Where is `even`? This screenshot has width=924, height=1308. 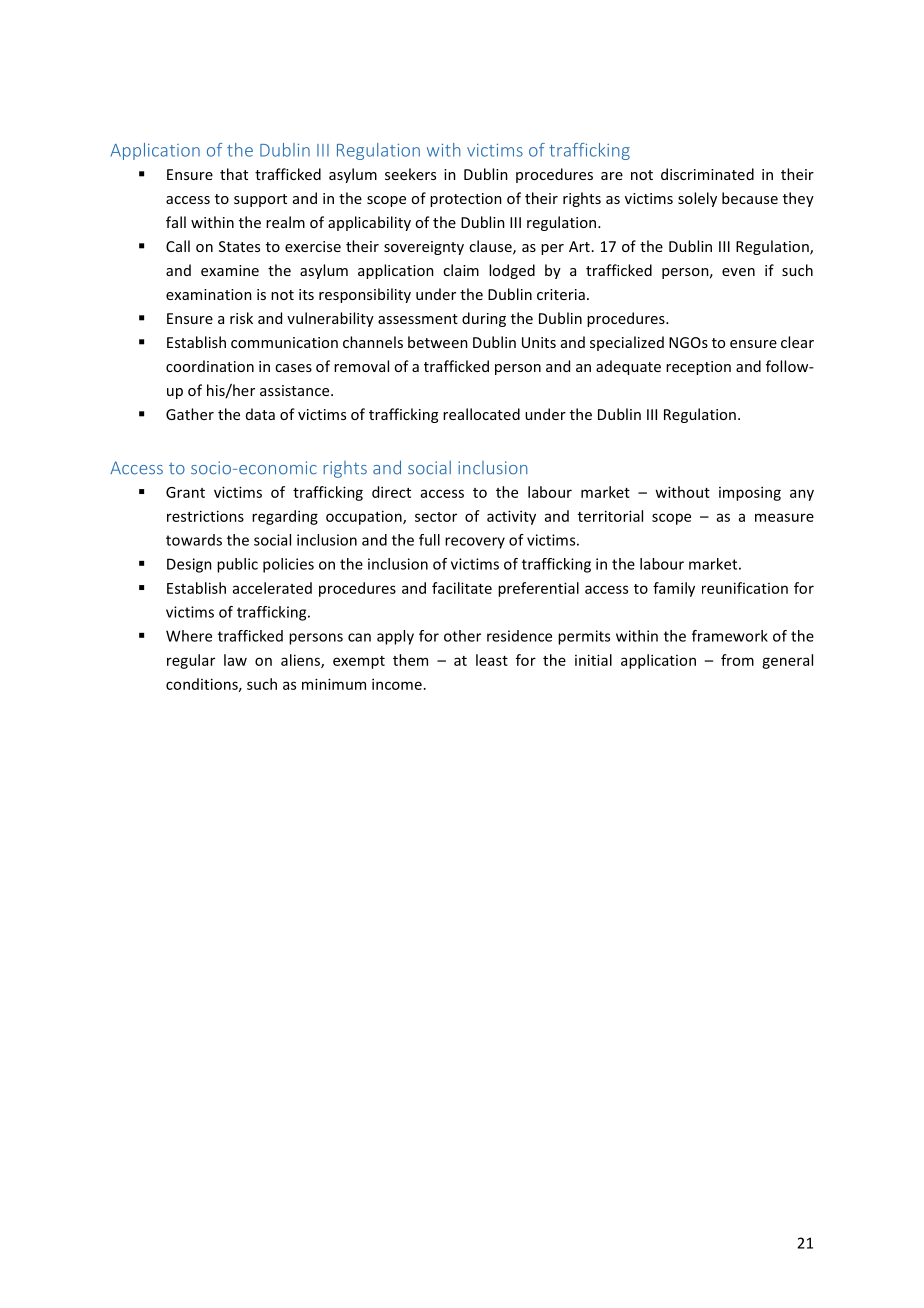 even is located at coordinates (738, 272).
